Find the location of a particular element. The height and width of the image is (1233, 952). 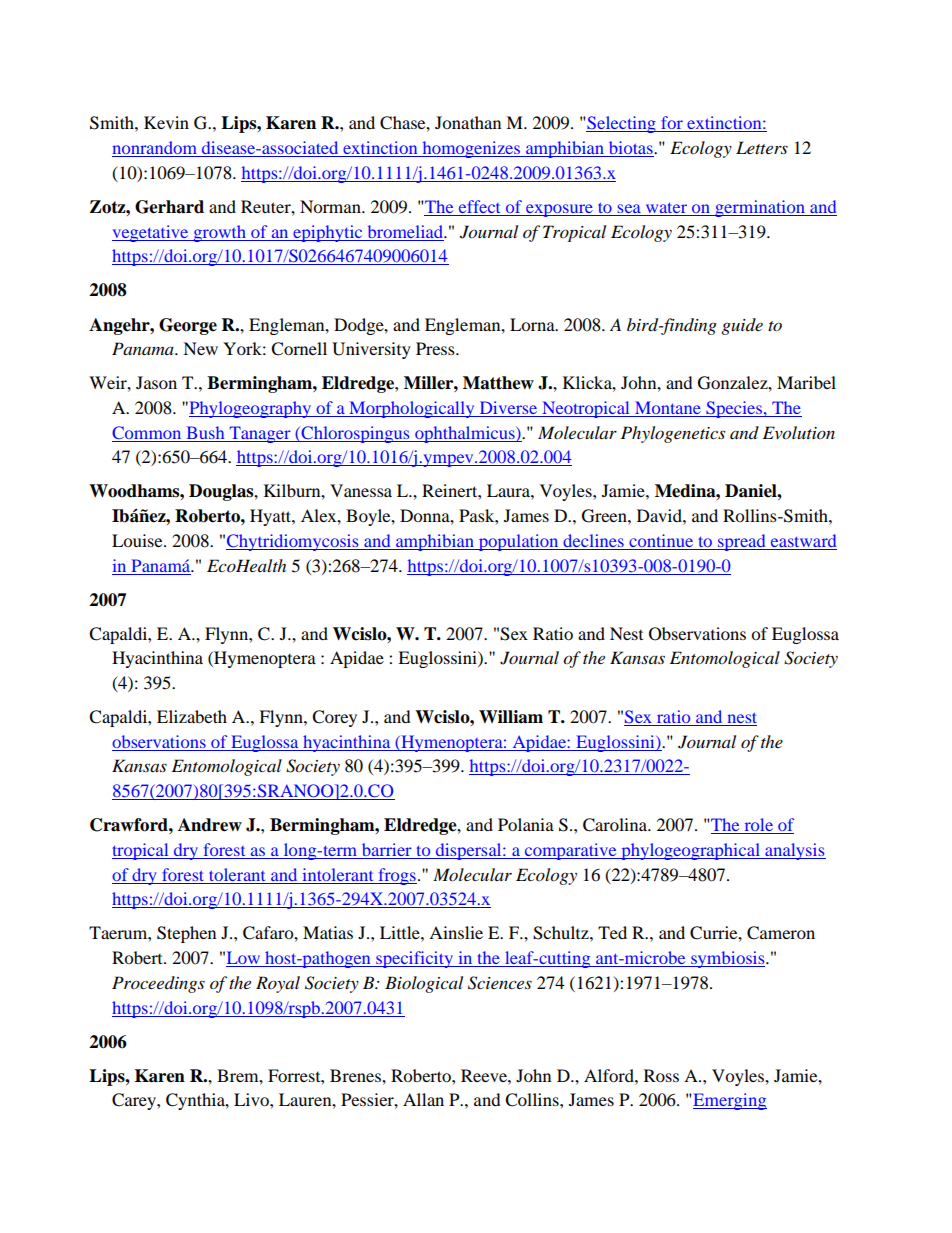

Reeve is located at coordinates (485, 1075).
